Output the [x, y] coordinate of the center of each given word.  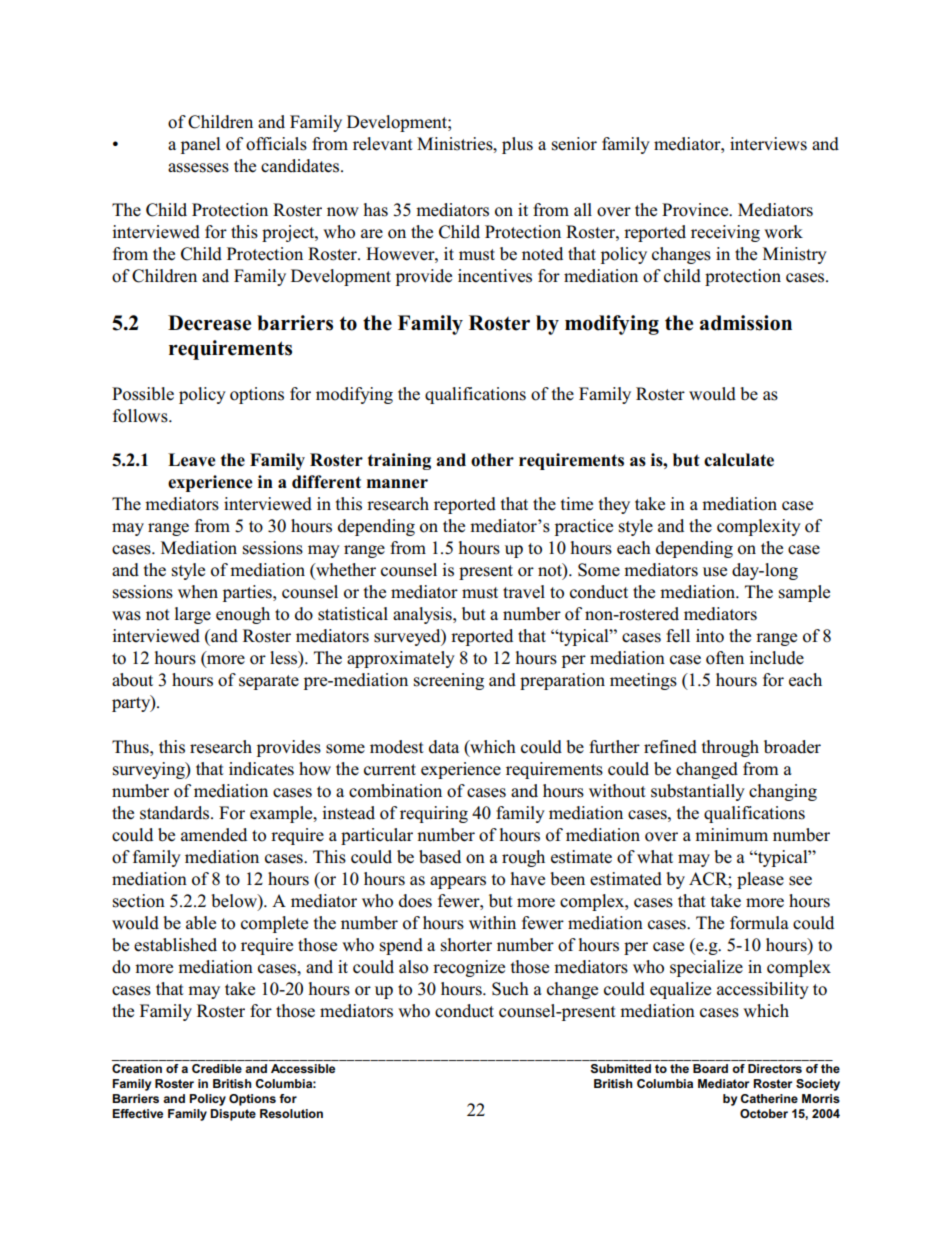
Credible [217, 1068]
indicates [261, 769]
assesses [198, 168]
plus [517, 145]
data [444, 747]
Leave [192, 460]
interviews [768, 144]
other [492, 460]
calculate [739, 460]
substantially [698, 792]
